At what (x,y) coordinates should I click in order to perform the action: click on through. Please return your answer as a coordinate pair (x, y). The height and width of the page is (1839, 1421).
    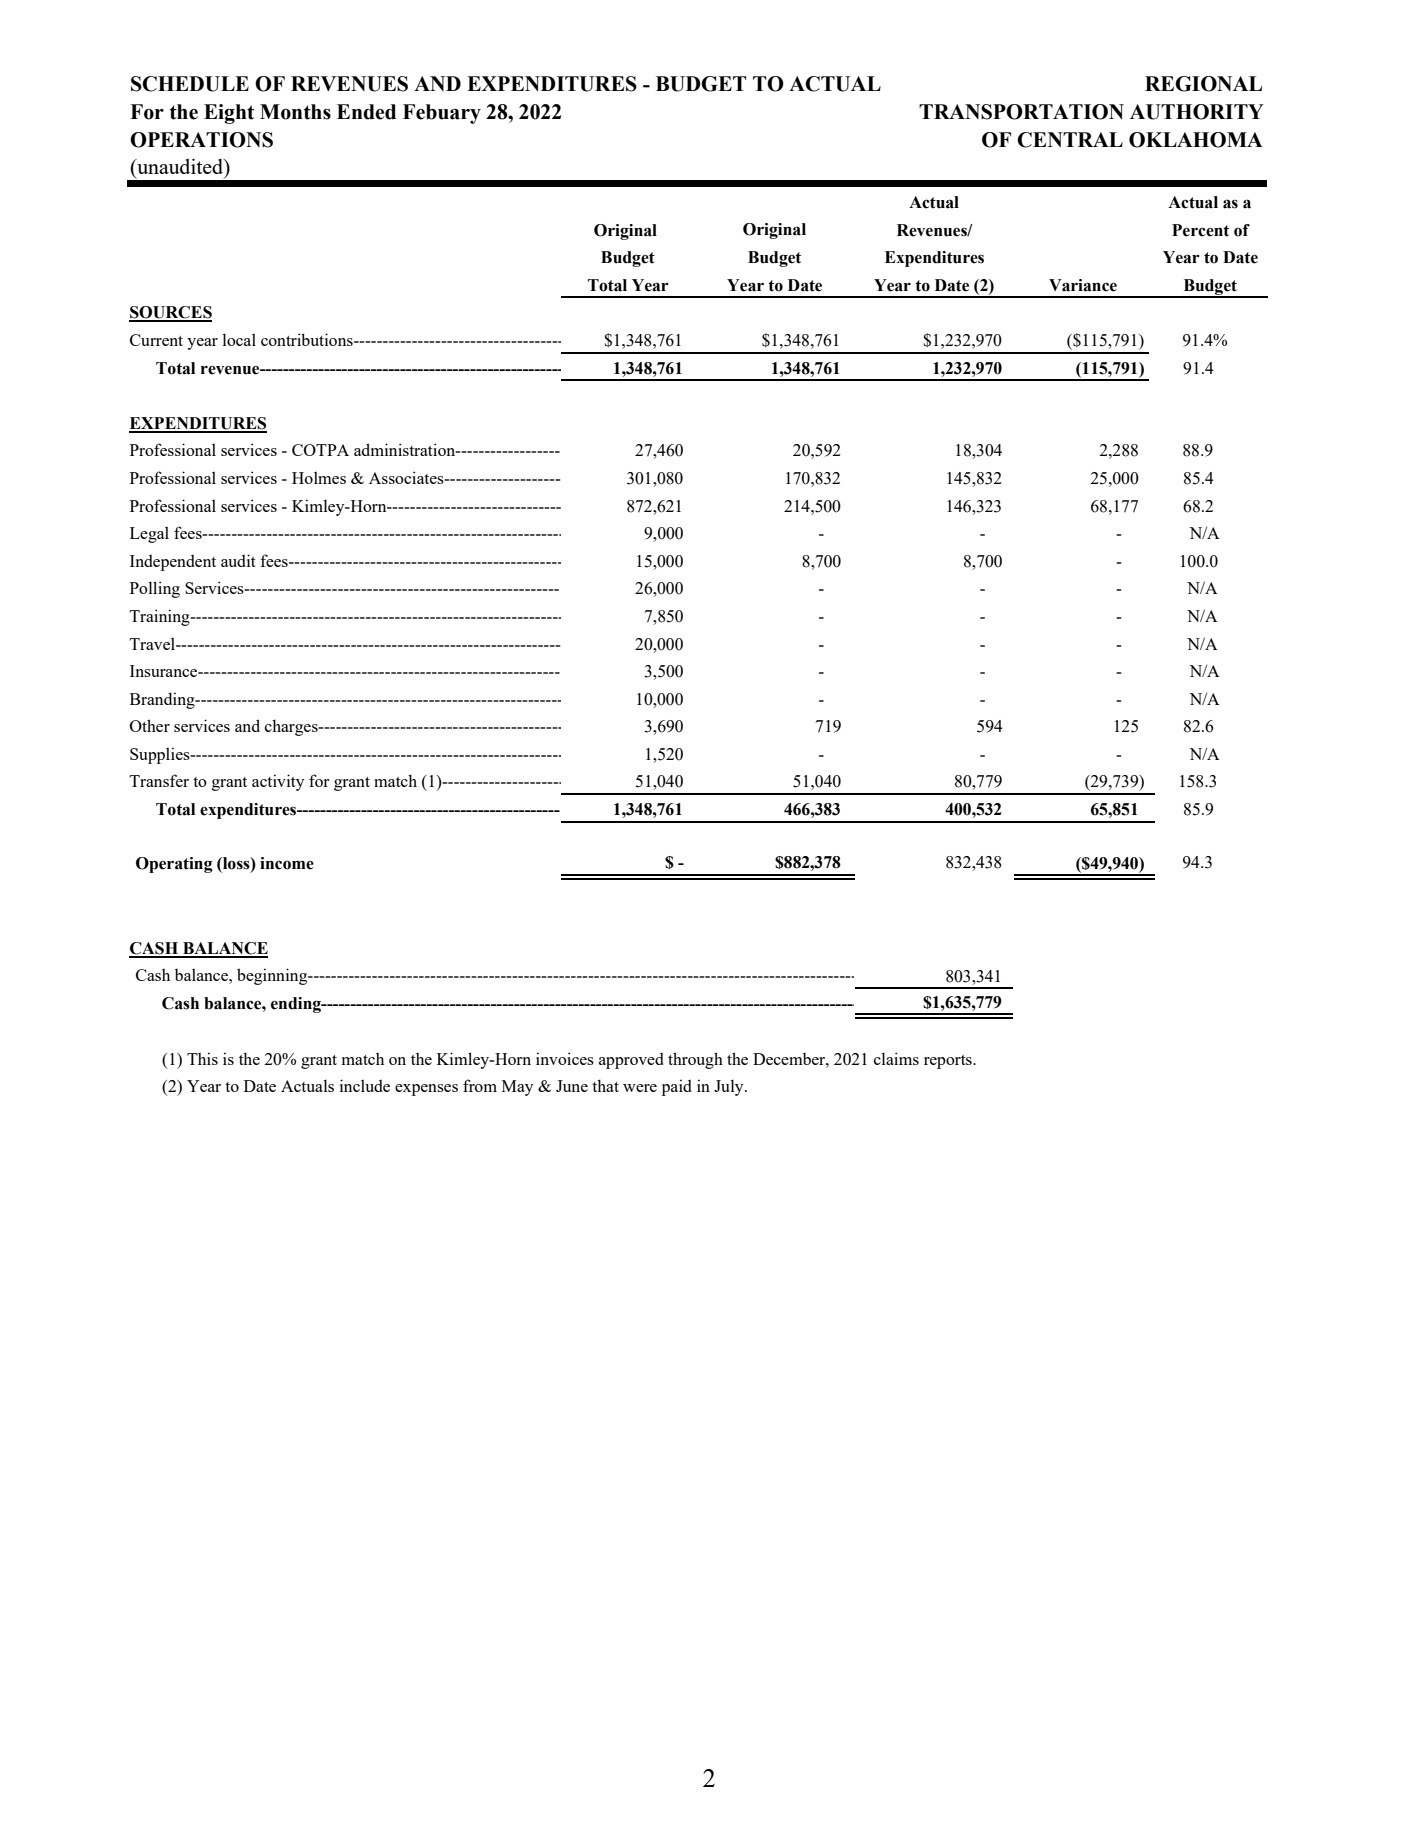
    Looking at the image, I should click on (695, 1060).
